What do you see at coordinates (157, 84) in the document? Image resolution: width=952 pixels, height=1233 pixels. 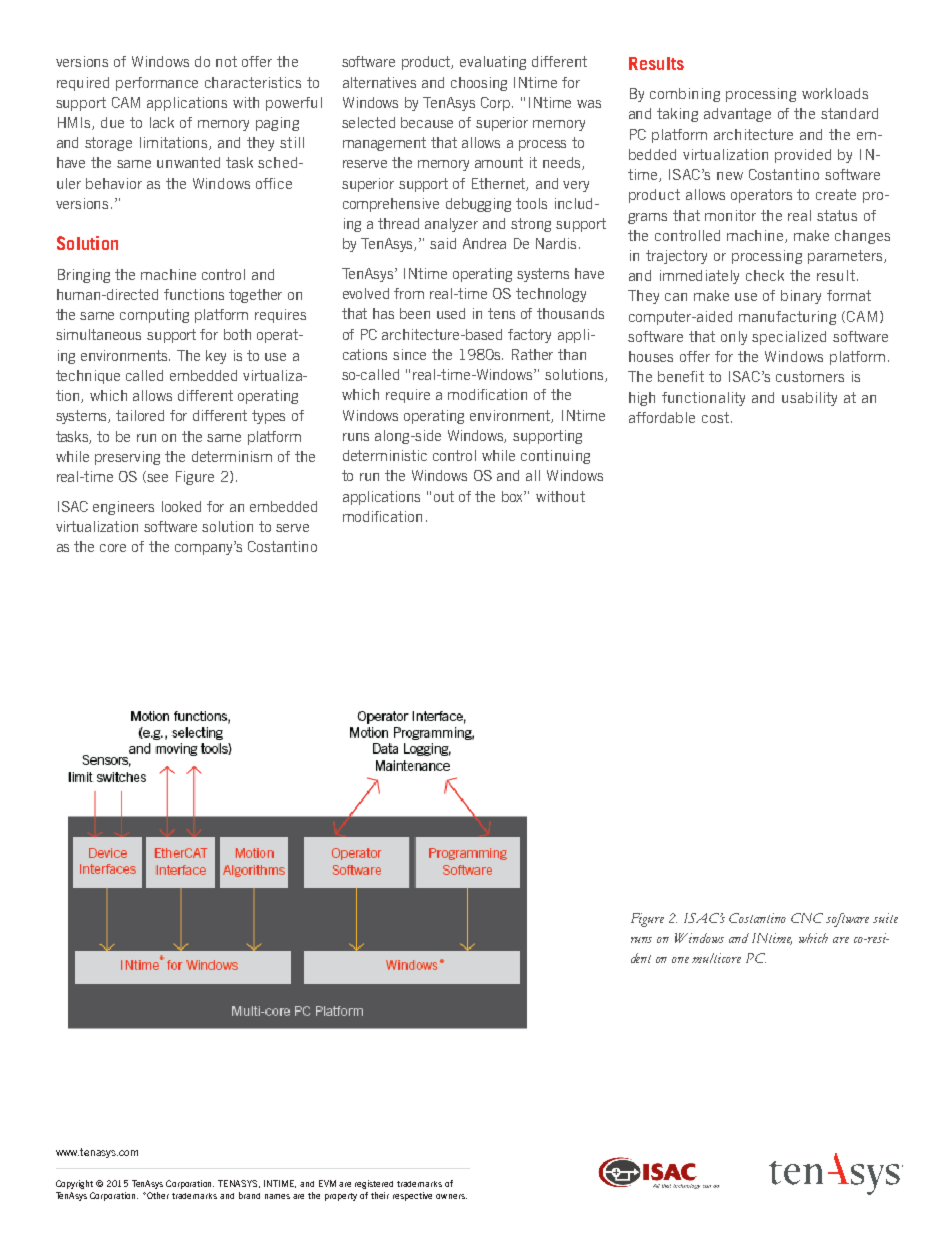 I see `performance` at bounding box center [157, 84].
